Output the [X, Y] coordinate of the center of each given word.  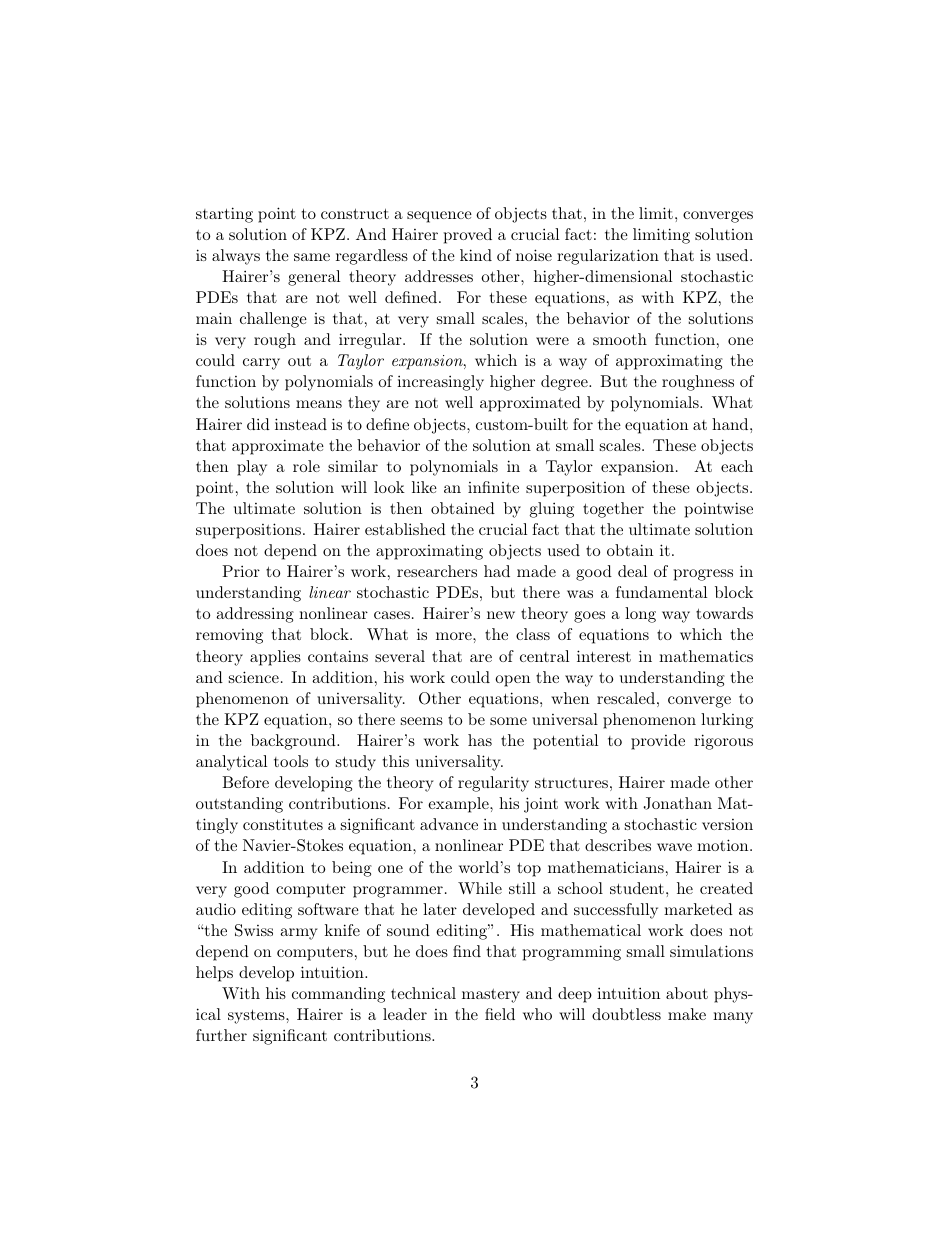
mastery [491, 996]
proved [468, 236]
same [312, 257]
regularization [608, 257]
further [221, 1035]
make [687, 1014]
